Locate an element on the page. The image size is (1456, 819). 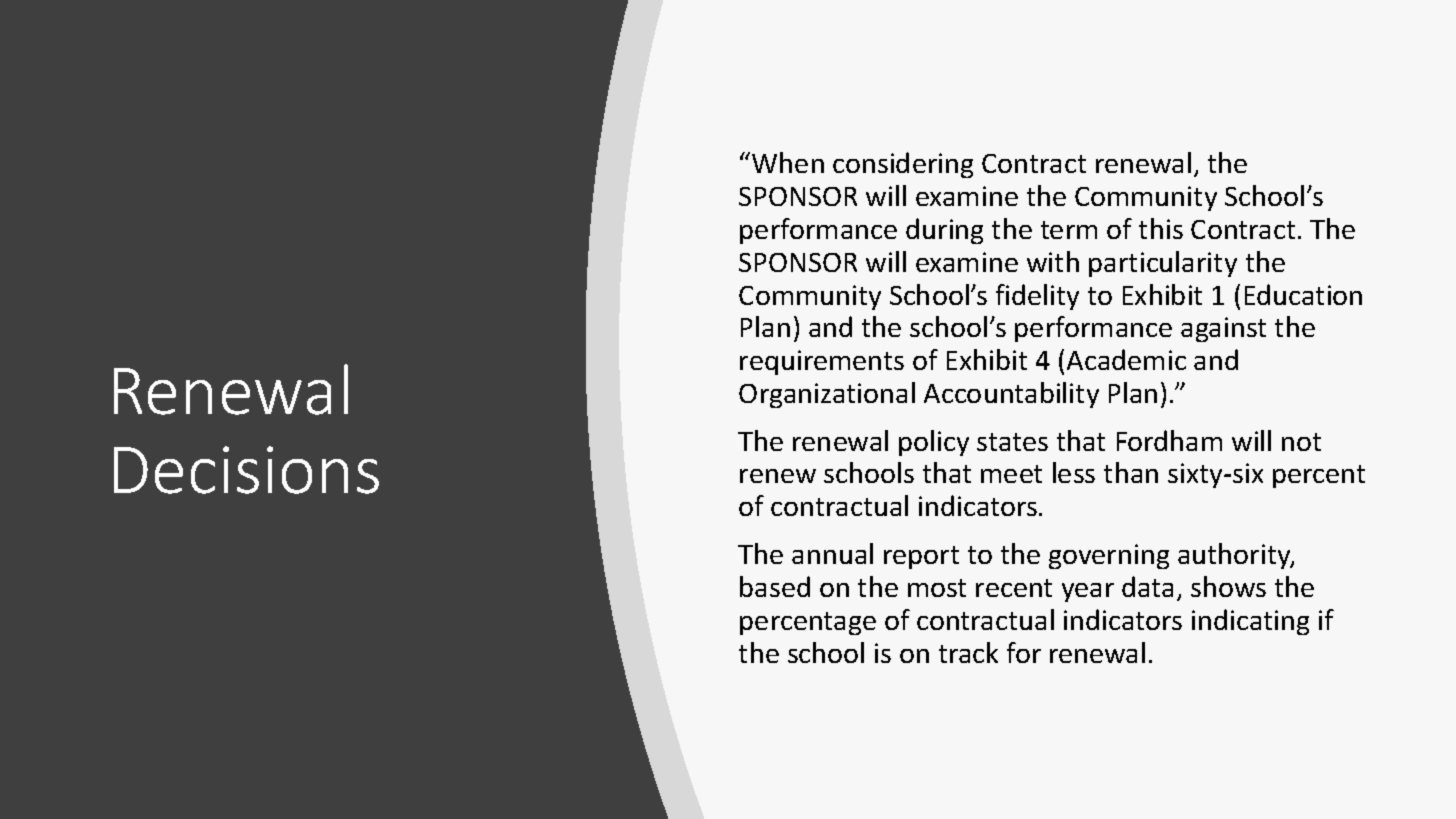
Decisions is located at coordinates (246, 470).
